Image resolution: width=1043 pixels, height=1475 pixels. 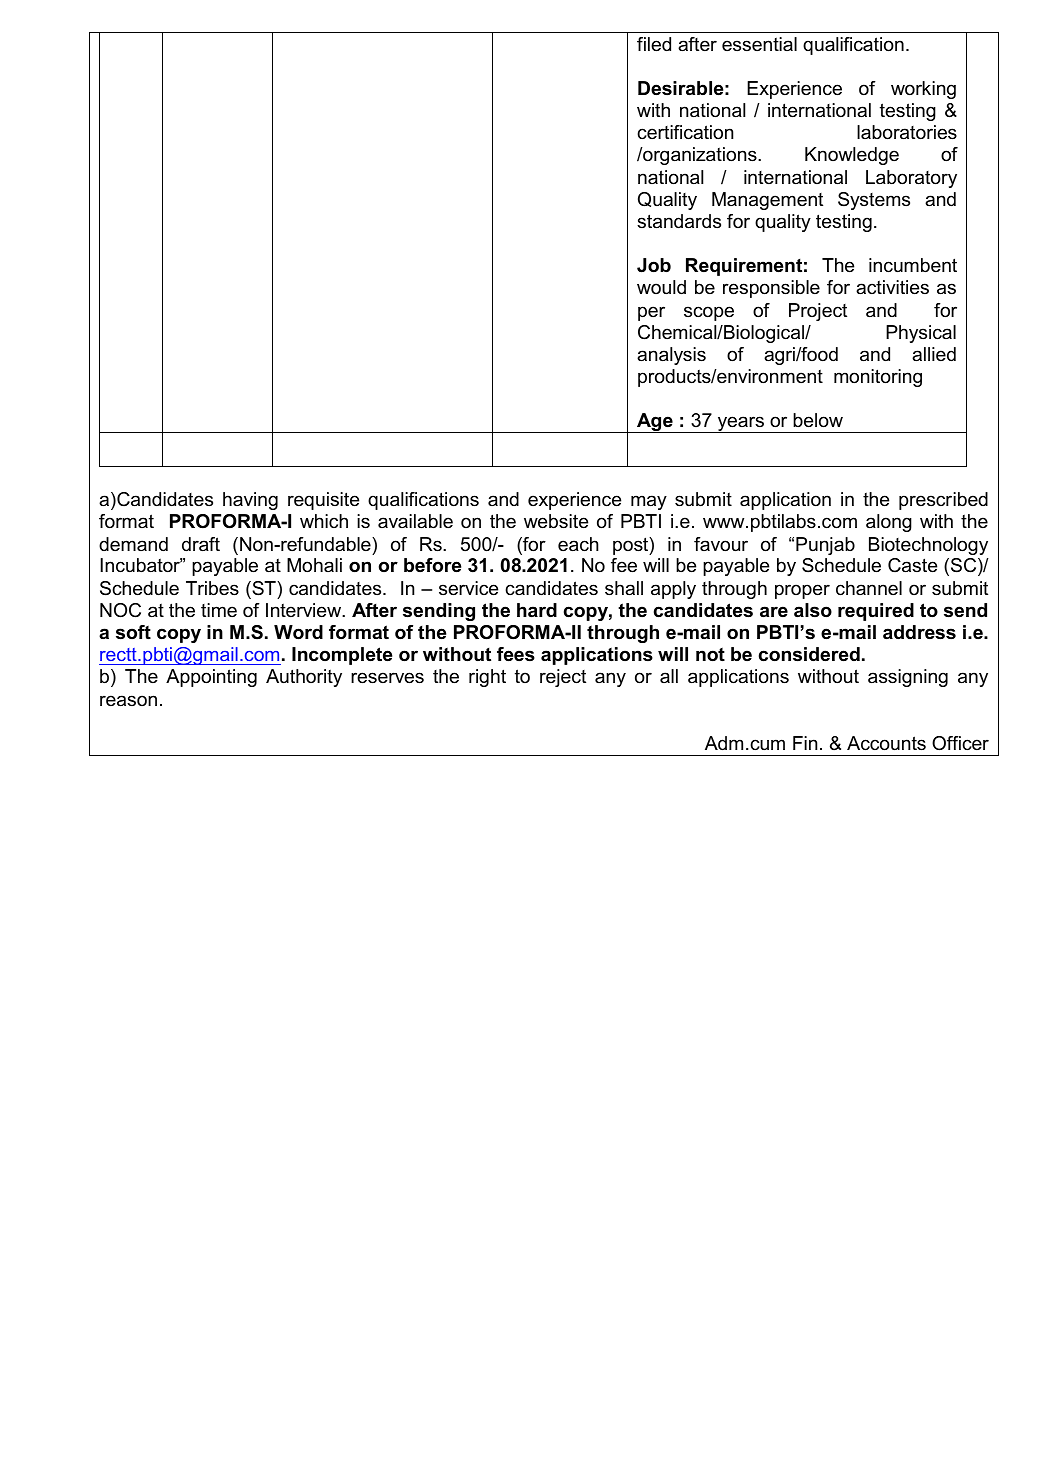 What do you see at coordinates (685, 132) in the screenshot?
I see `certification` at bounding box center [685, 132].
